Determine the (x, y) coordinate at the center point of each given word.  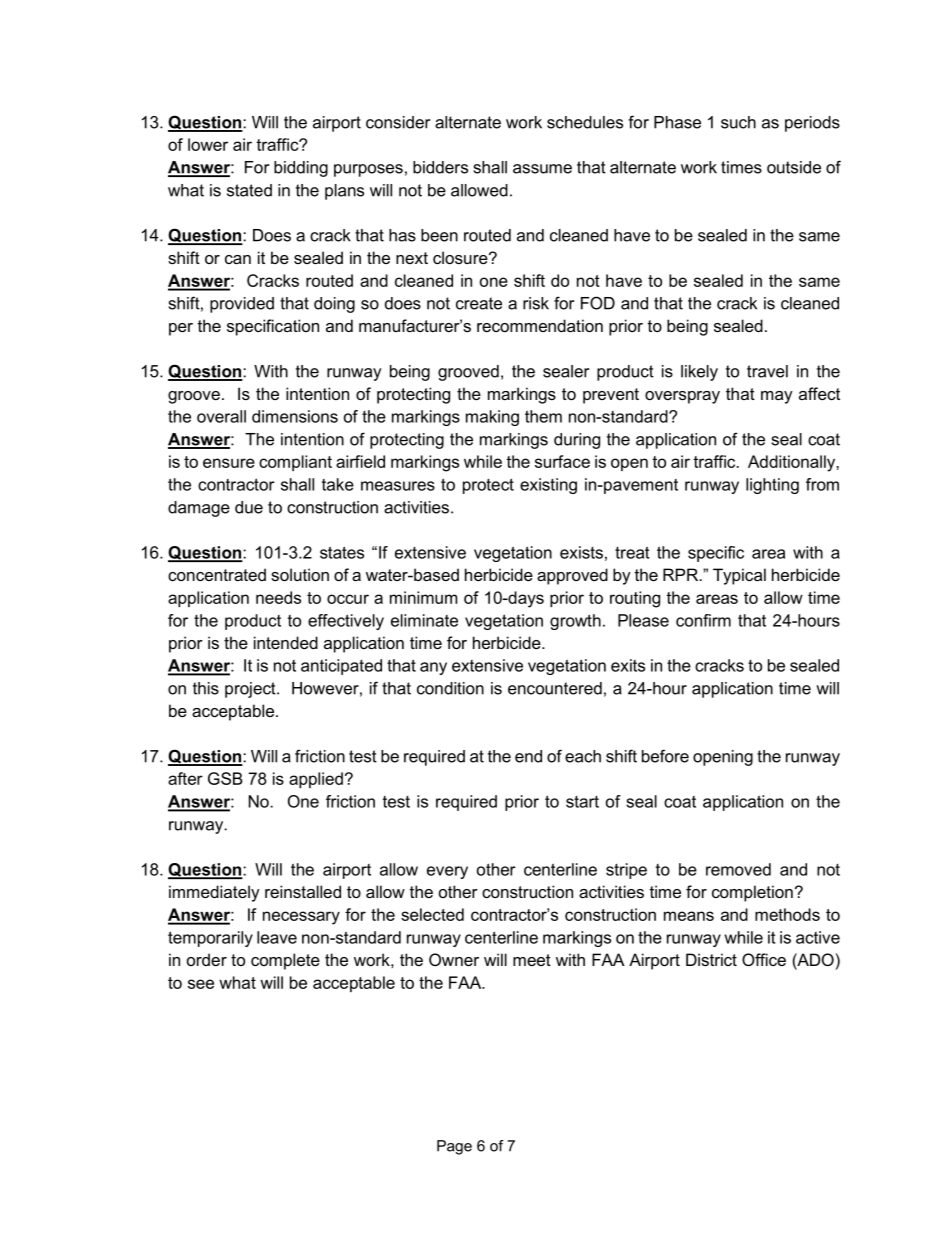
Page (454, 1147)
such (738, 122)
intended (286, 642)
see (201, 984)
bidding (301, 169)
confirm (703, 620)
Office (764, 959)
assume (542, 169)
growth (575, 622)
